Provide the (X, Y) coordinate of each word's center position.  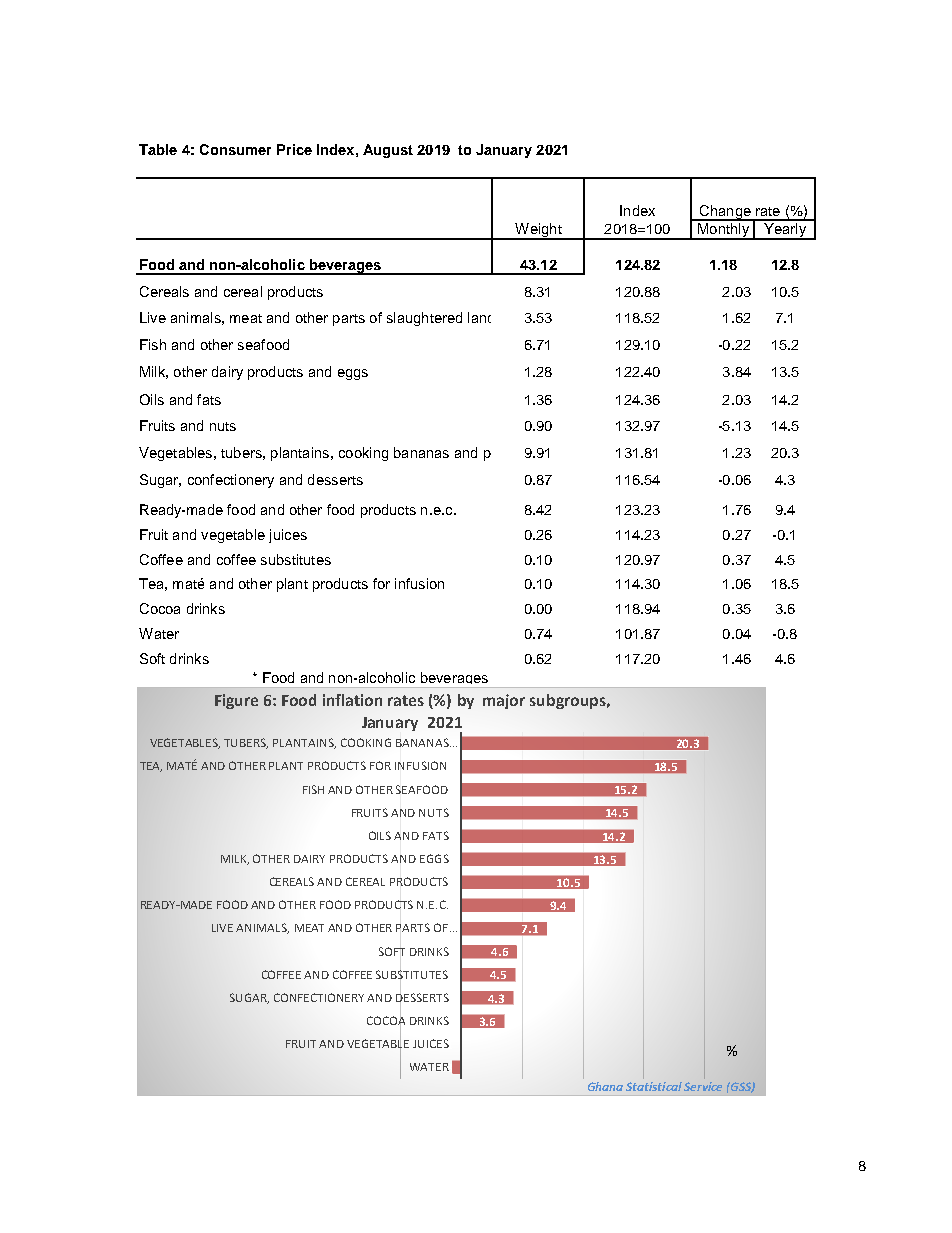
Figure (236, 701)
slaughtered (424, 319)
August (388, 151)
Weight (538, 231)
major (504, 701)
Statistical (654, 1086)
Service (703, 1086)
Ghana (605, 1086)
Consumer (235, 149)
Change (725, 213)
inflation (352, 700)
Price (294, 149)
